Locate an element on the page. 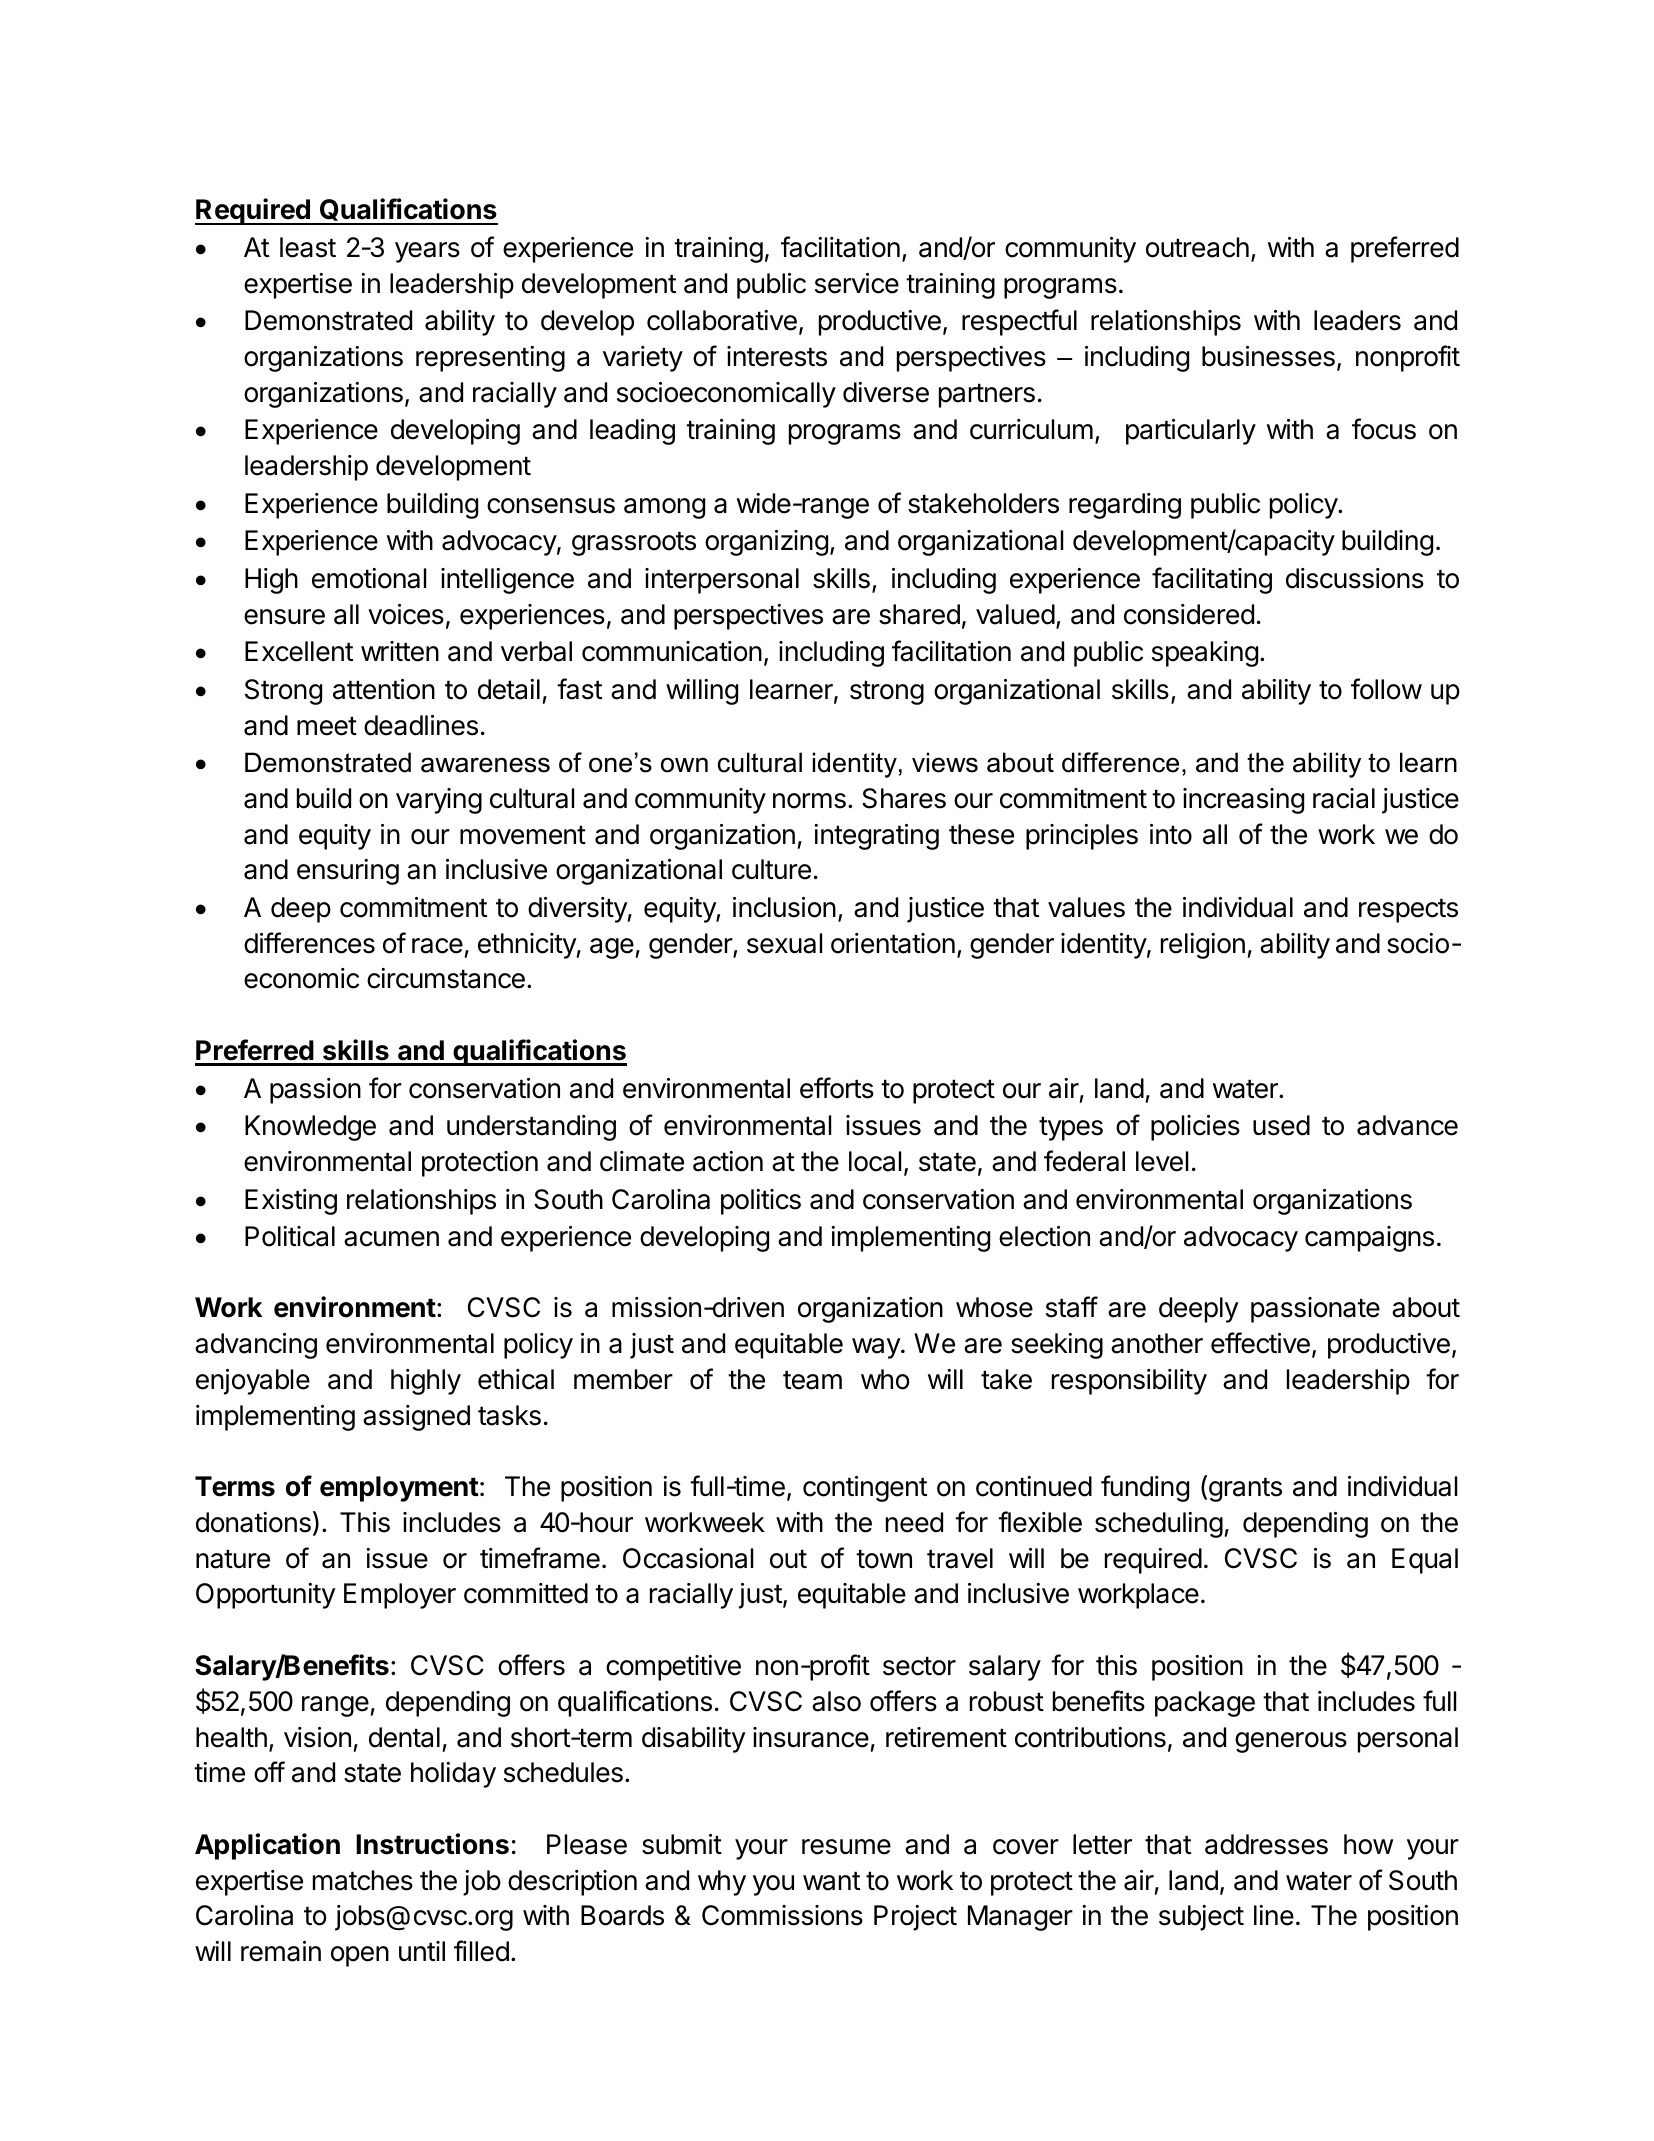 Image resolution: width=1654 pixels, height=2141 pixels. businesses is located at coordinates (1268, 356).
